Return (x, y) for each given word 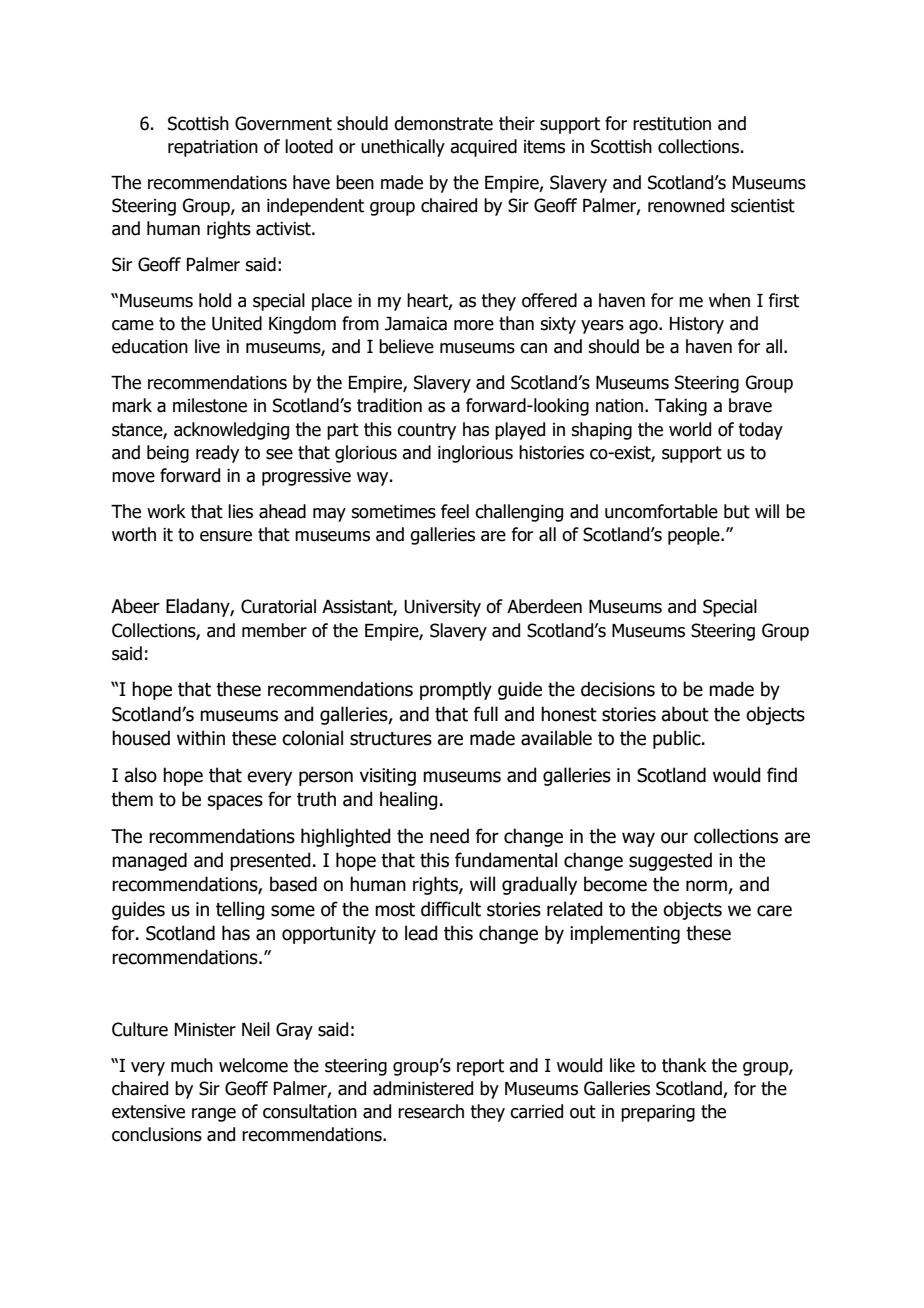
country (426, 431)
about (685, 714)
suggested (670, 861)
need (449, 836)
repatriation (213, 148)
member (274, 630)
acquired (483, 148)
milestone (210, 405)
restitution (672, 124)
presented (270, 861)
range (214, 1115)
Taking (681, 407)
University (442, 608)
